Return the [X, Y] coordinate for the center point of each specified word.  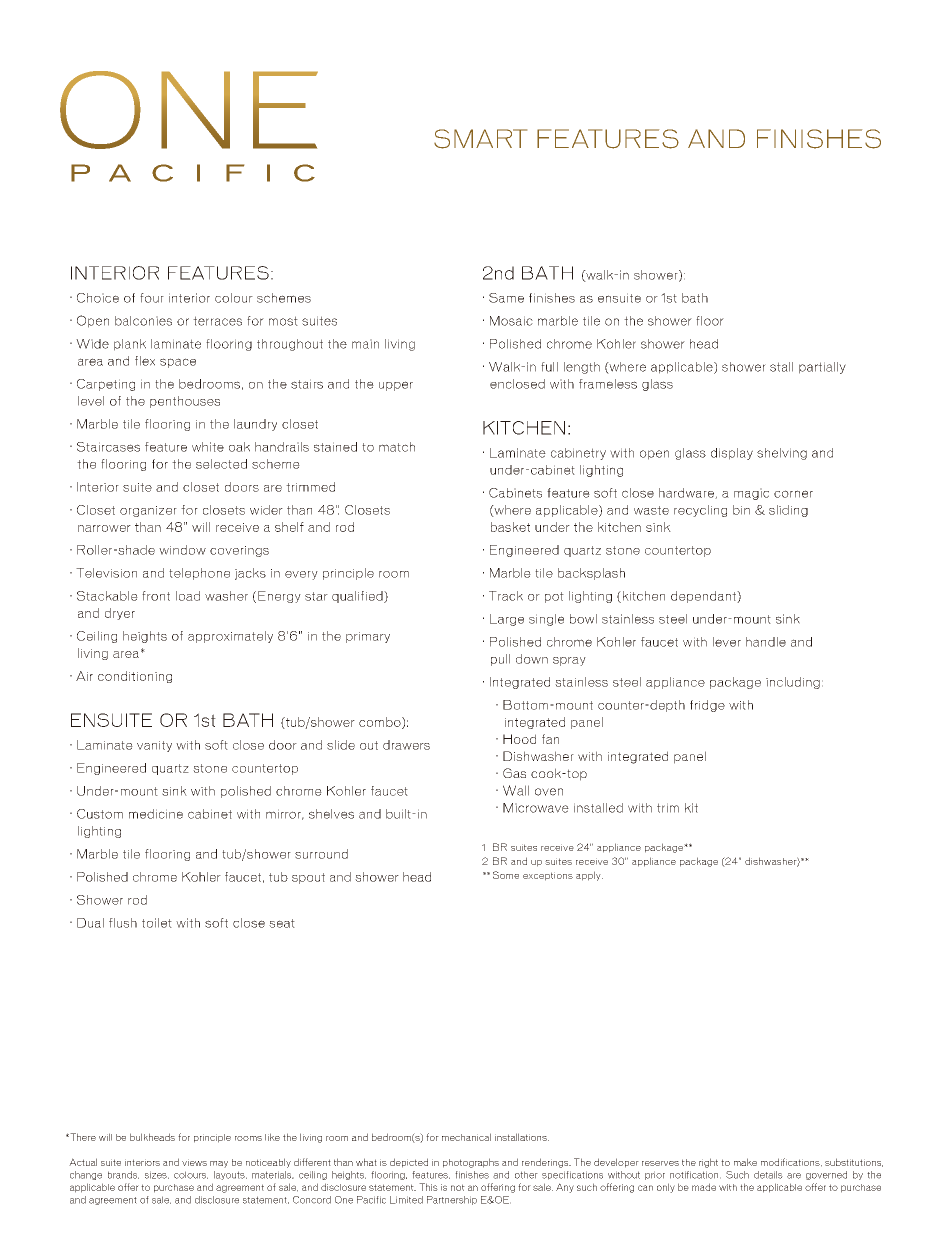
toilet [157, 923]
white [208, 447]
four [152, 298]
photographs [471, 1163]
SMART [480, 139]
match [397, 447]
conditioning [135, 677]
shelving [782, 454]
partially [822, 368]
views [194, 1162]
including [793, 683]
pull [500, 660]
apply [589, 876]
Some [506, 875]
